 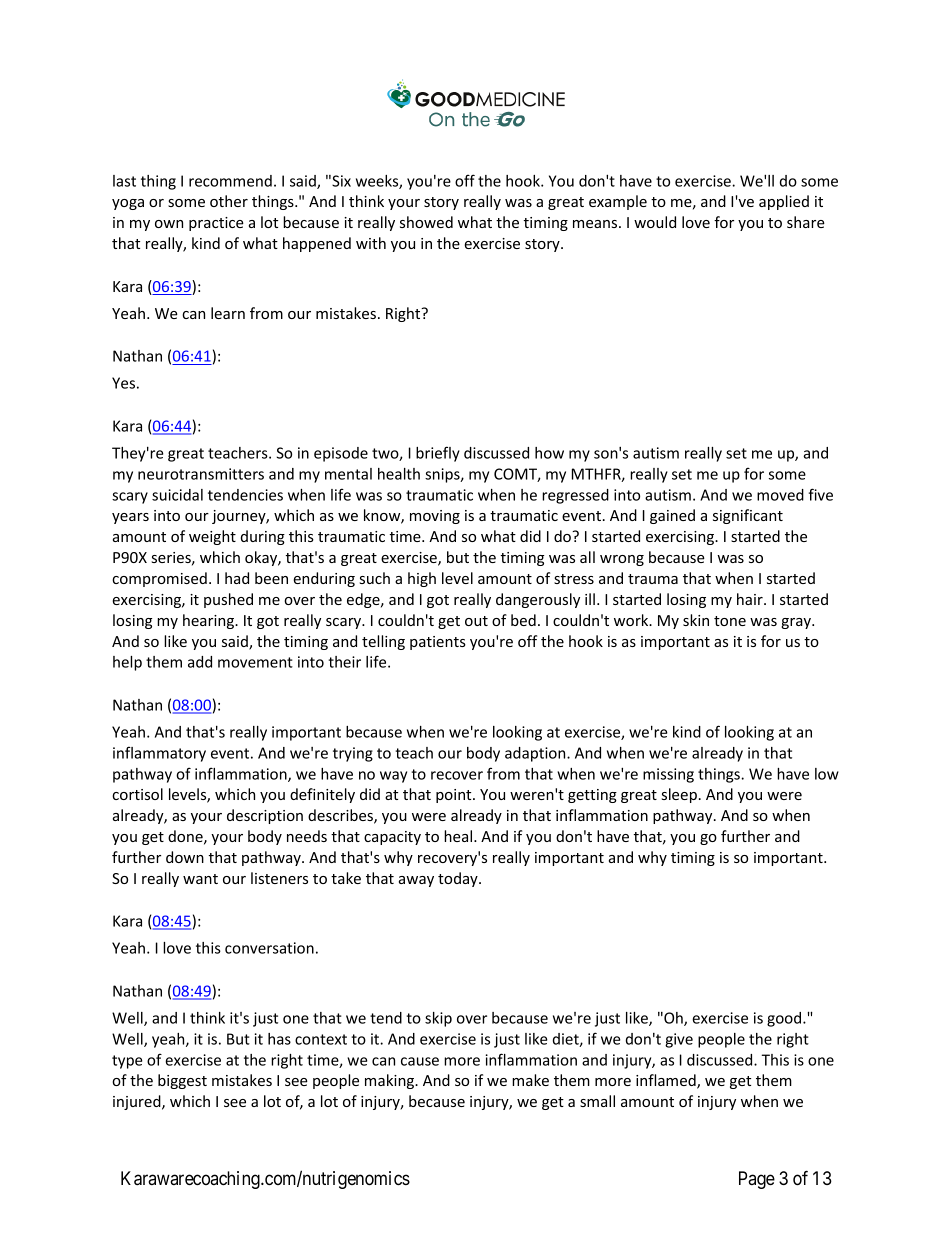 What do you see at coordinates (748, 516) in the screenshot?
I see `significant` at bounding box center [748, 516].
